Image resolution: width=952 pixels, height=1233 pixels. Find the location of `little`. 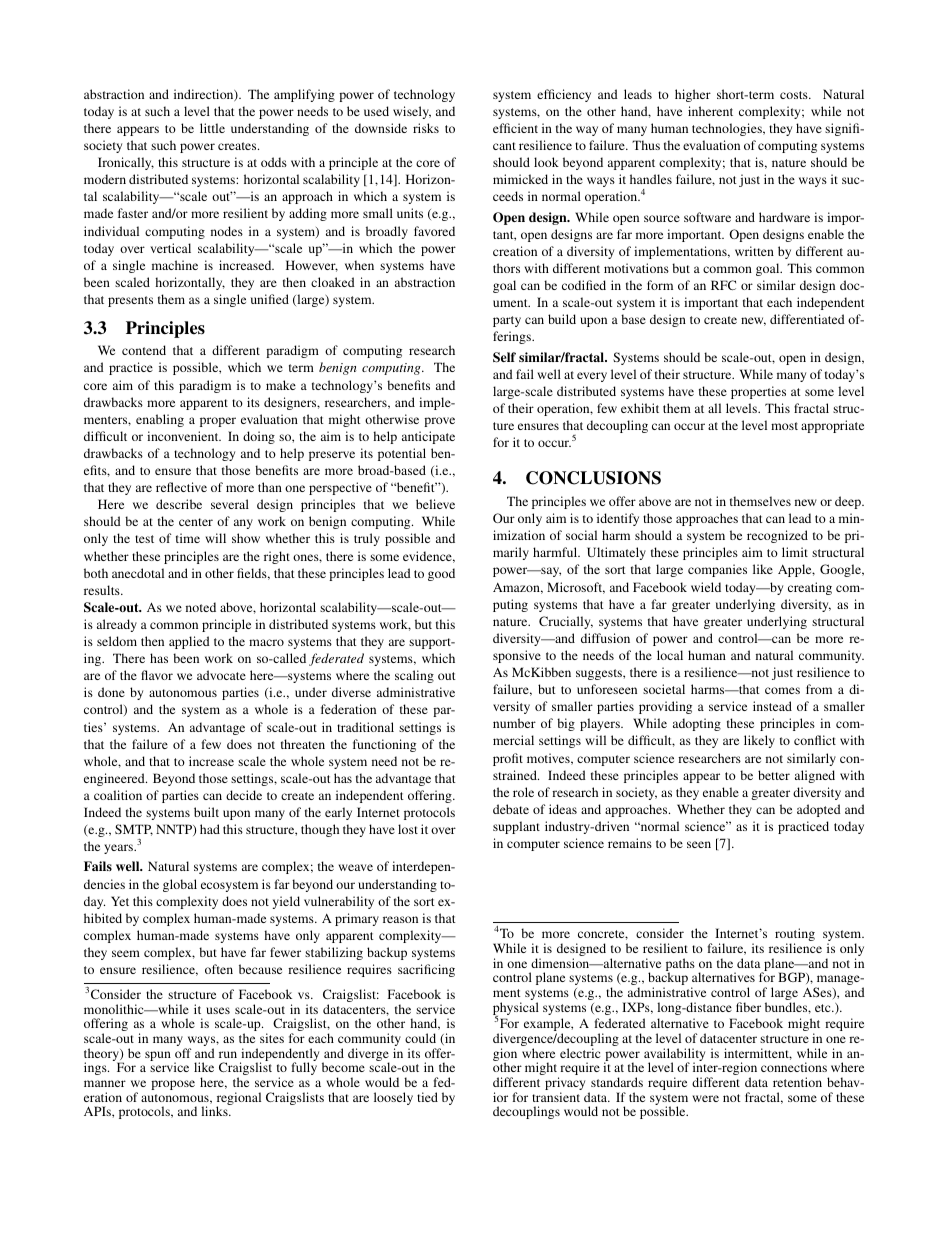

little is located at coordinates (212, 128).
